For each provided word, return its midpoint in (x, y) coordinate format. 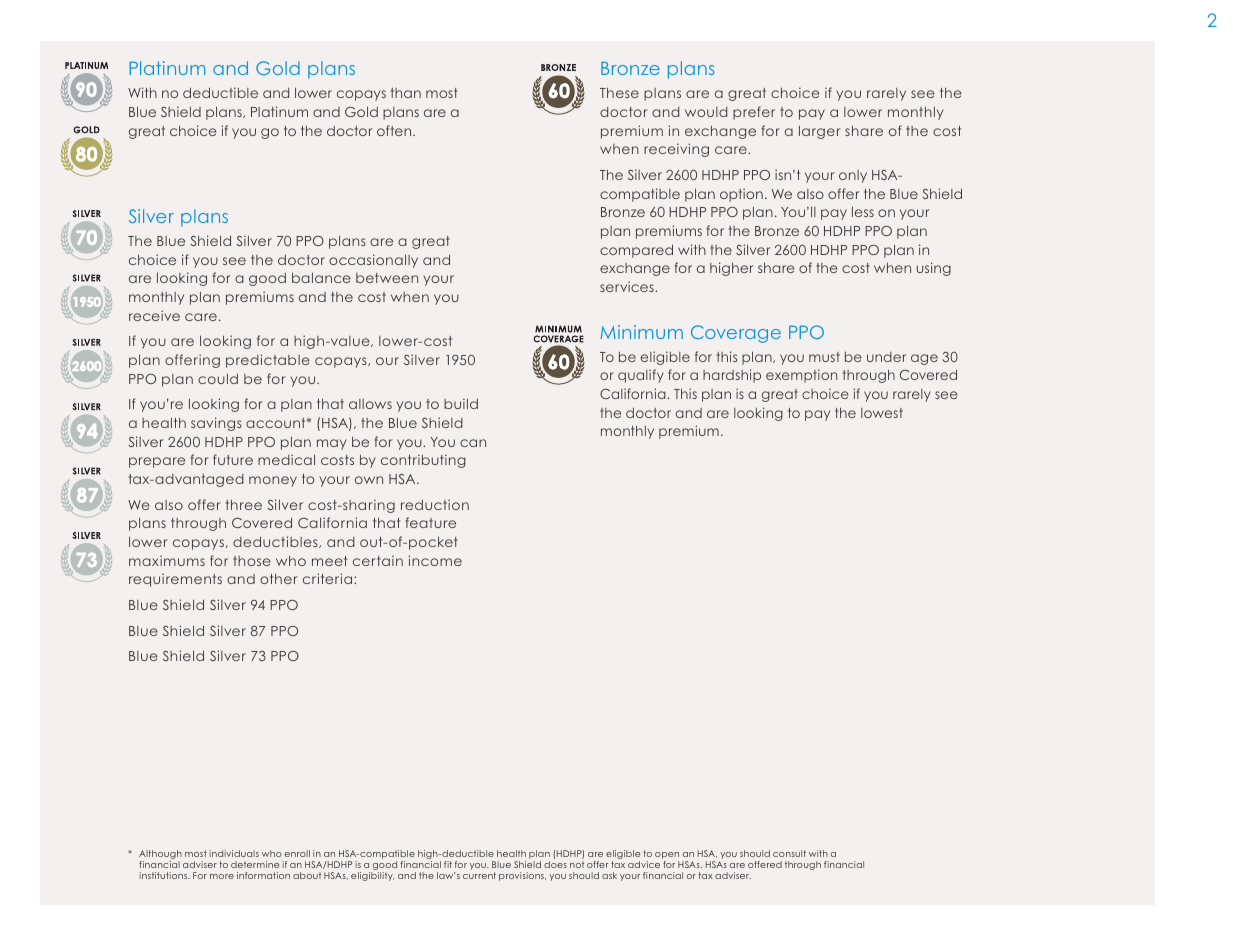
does (555, 864)
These (619, 93)
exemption (801, 376)
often (395, 130)
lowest (882, 413)
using (933, 269)
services (628, 286)
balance (321, 278)
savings (216, 424)
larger (820, 132)
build (461, 403)
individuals (234, 853)
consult (789, 853)
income (435, 560)
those (252, 561)
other (279, 579)
